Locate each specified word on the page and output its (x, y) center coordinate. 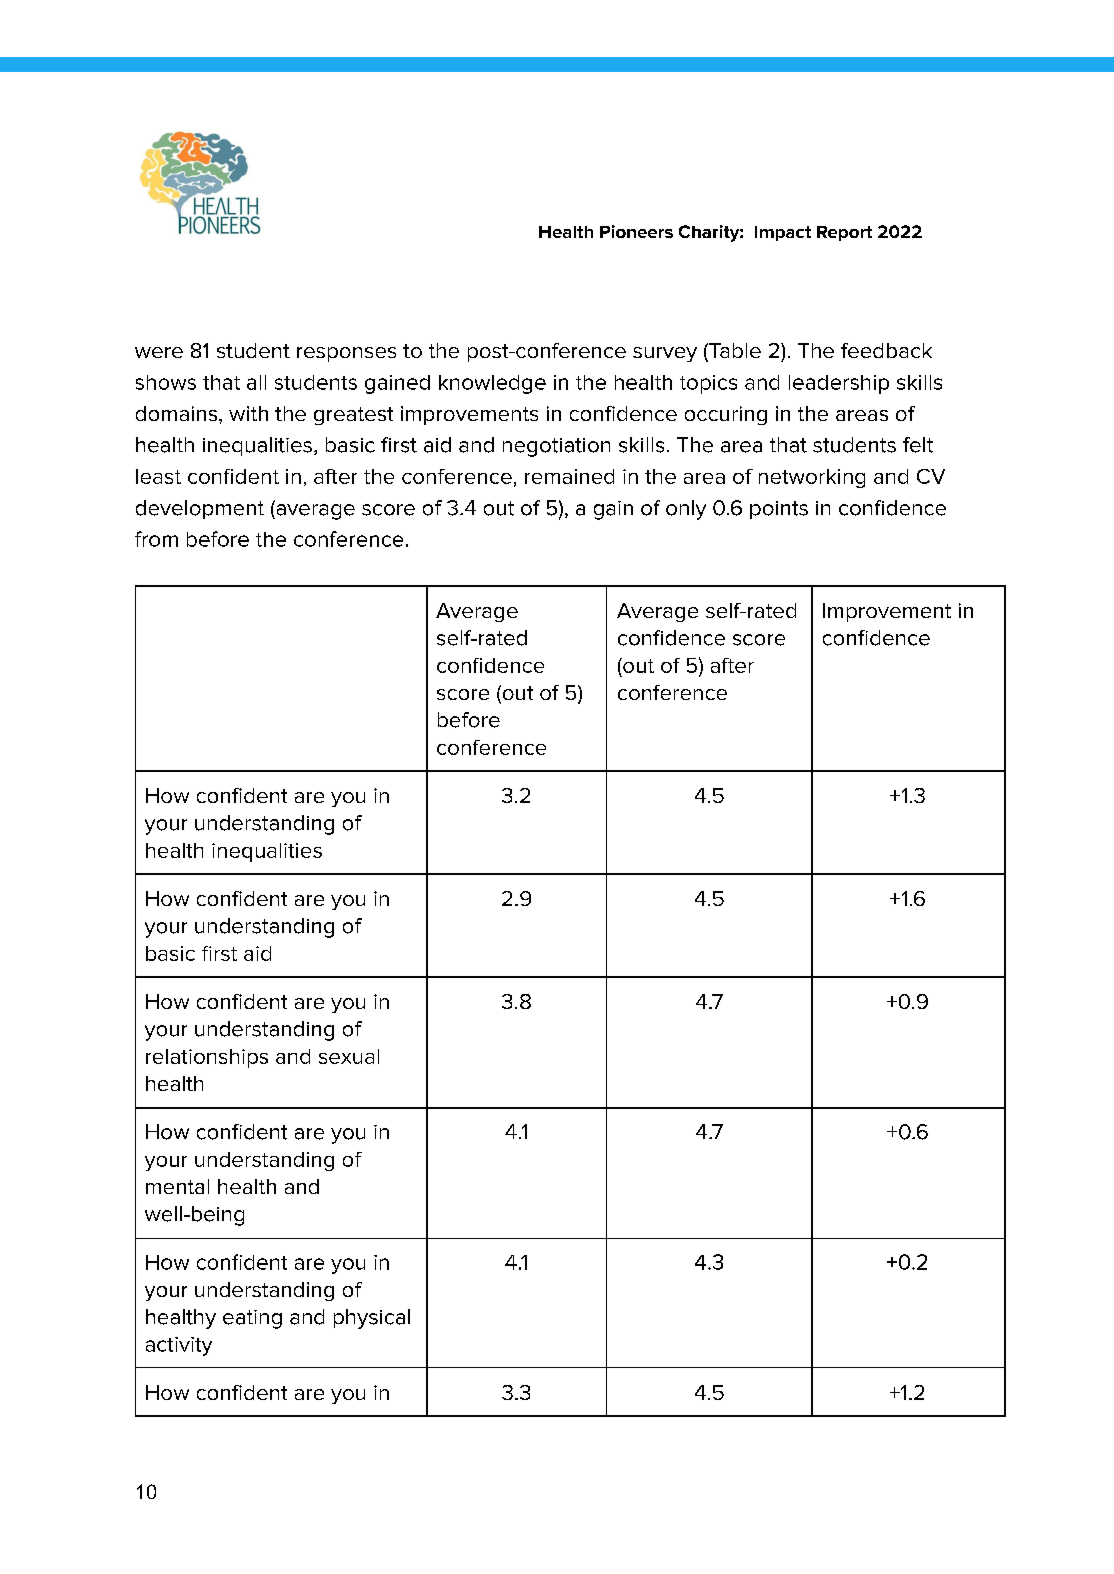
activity (179, 1346)
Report (844, 233)
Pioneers (636, 231)
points (779, 510)
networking (812, 478)
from (156, 539)
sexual (349, 1056)
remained (569, 476)
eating (252, 1319)
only (686, 510)
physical (372, 1319)
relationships (207, 1058)
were (159, 352)
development (200, 509)
